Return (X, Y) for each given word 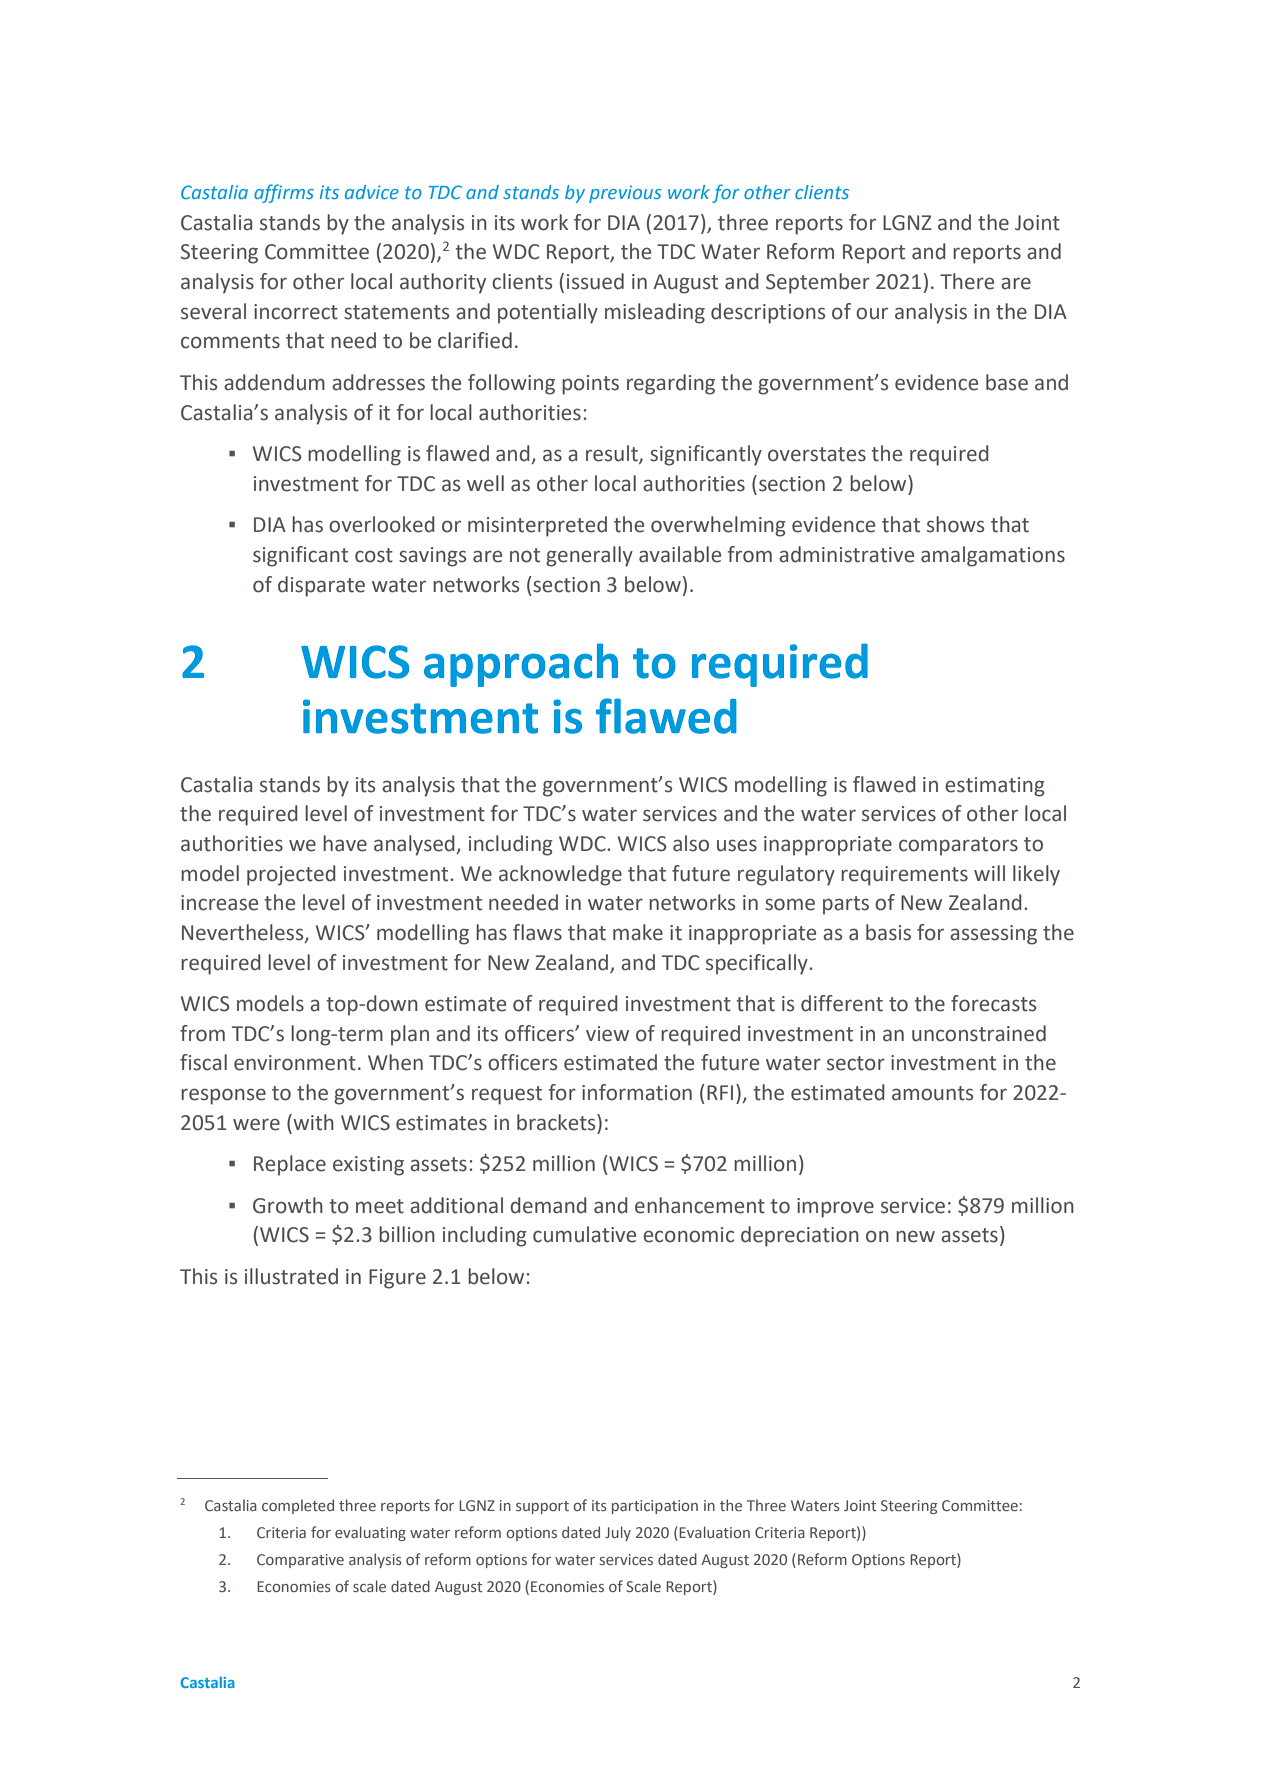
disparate (321, 586)
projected (291, 875)
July (618, 1533)
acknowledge (560, 875)
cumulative (584, 1234)
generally (589, 556)
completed (298, 1506)
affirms (284, 193)
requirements (904, 876)
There (967, 281)
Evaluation (713, 1533)
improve (835, 1208)
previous (625, 194)
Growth (288, 1205)
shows (955, 524)
